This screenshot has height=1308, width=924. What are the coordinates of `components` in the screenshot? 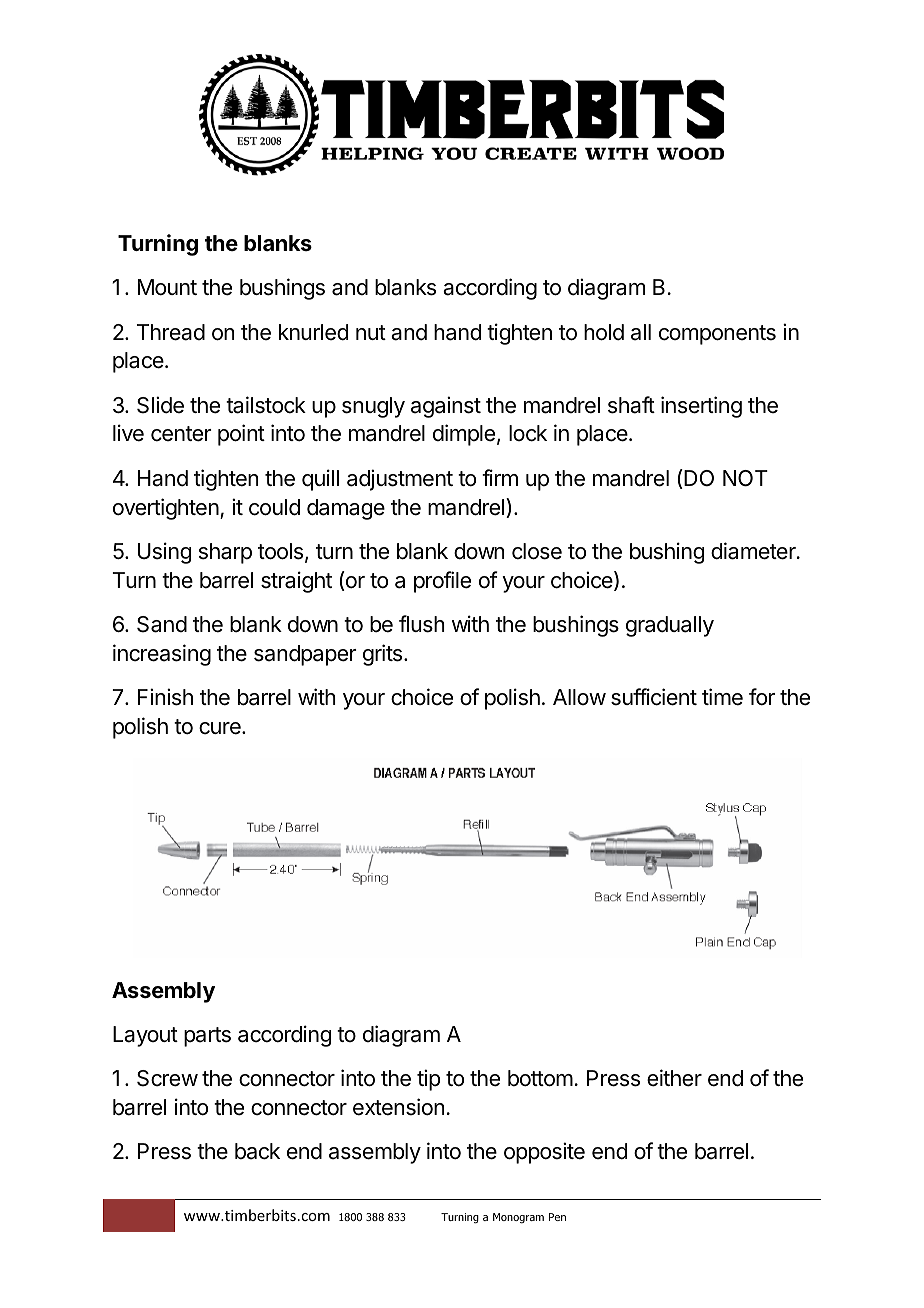 It's located at (717, 335).
